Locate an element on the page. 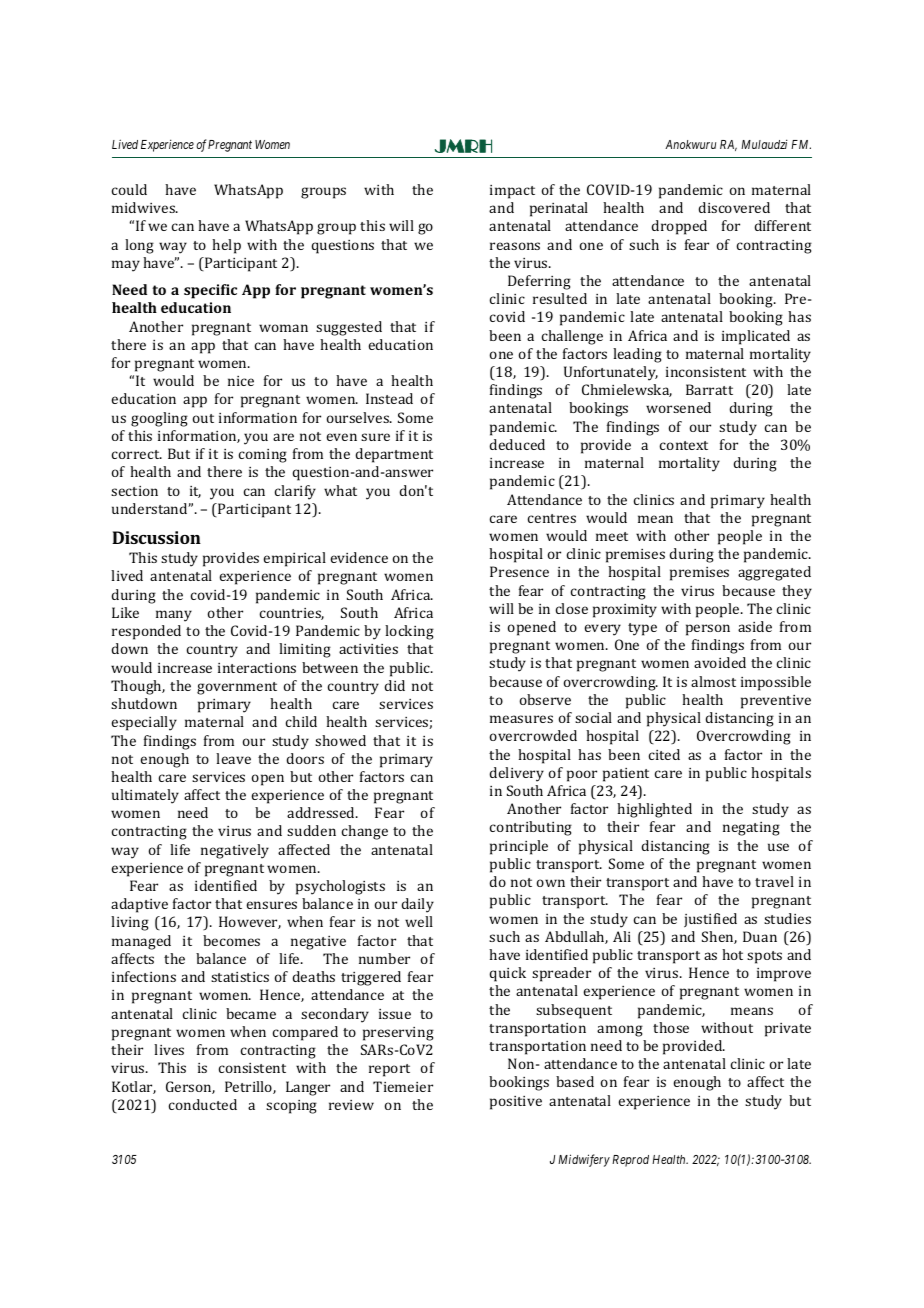 This document has width=924, height=1308. impact is located at coordinates (512, 192).
